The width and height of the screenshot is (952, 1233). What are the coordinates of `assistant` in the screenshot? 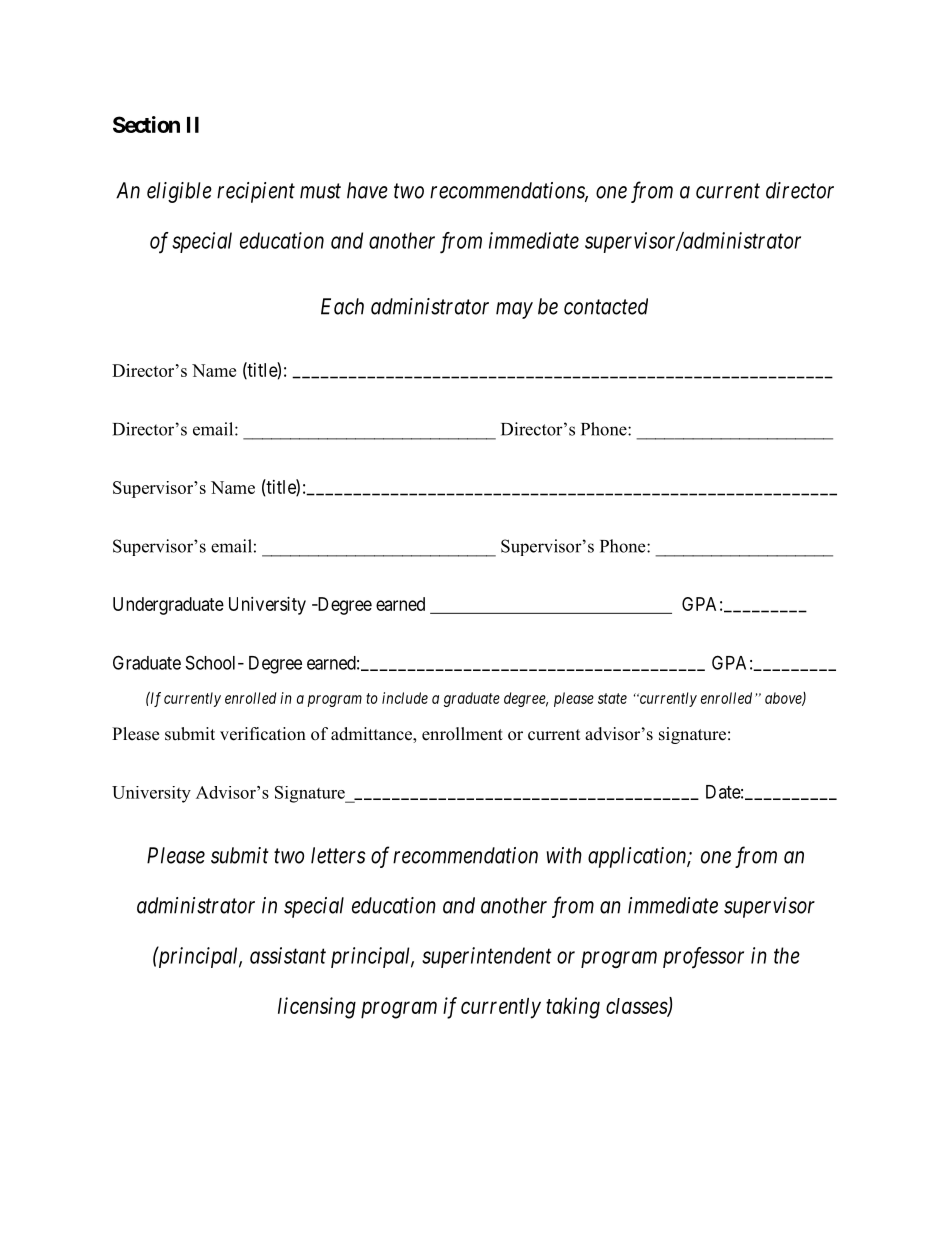 It's located at (288, 955).
